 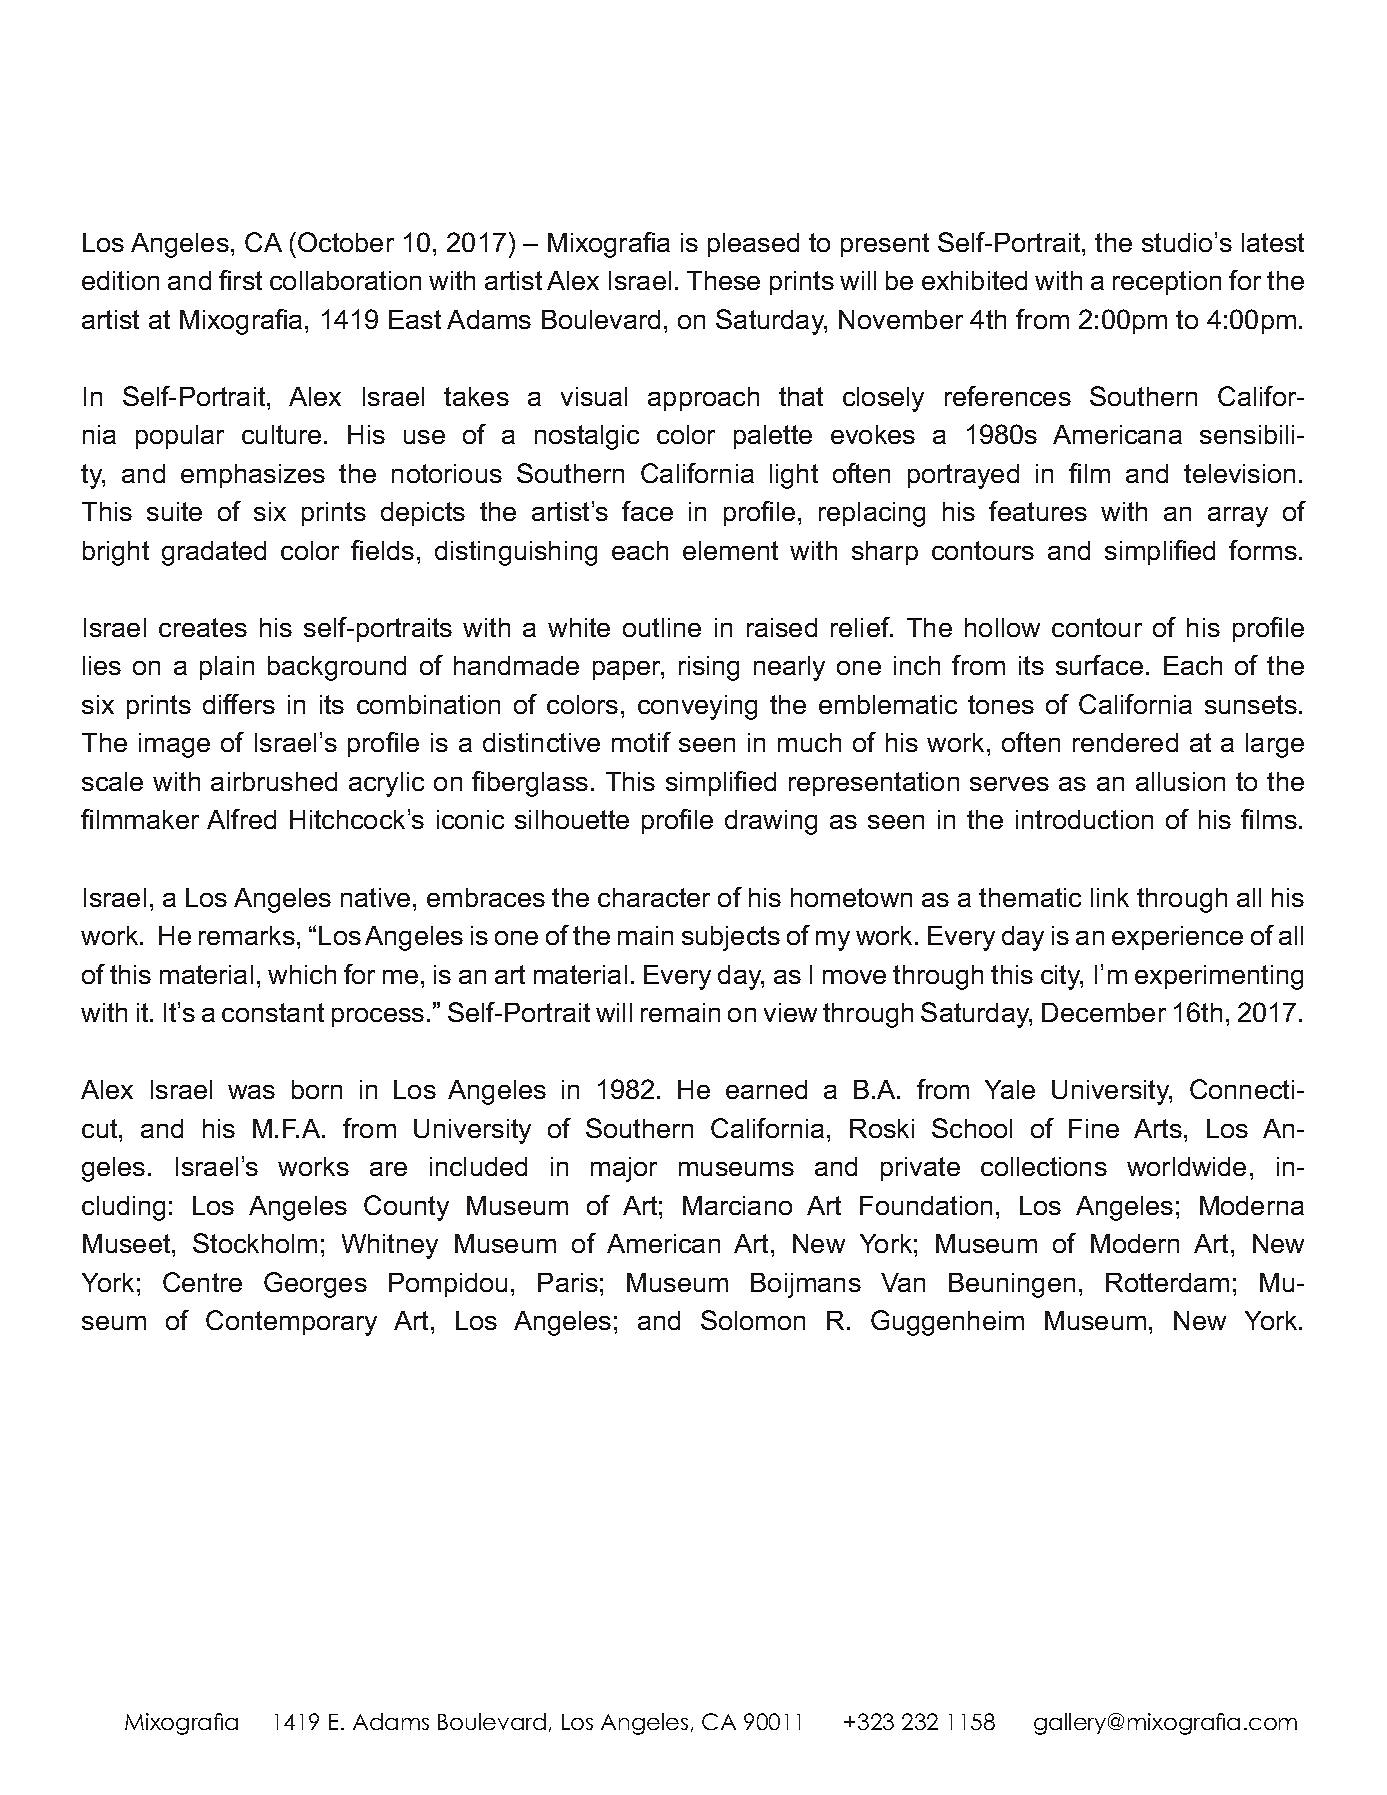 What do you see at coordinates (1167, 283) in the document?
I see `reception` at bounding box center [1167, 283].
